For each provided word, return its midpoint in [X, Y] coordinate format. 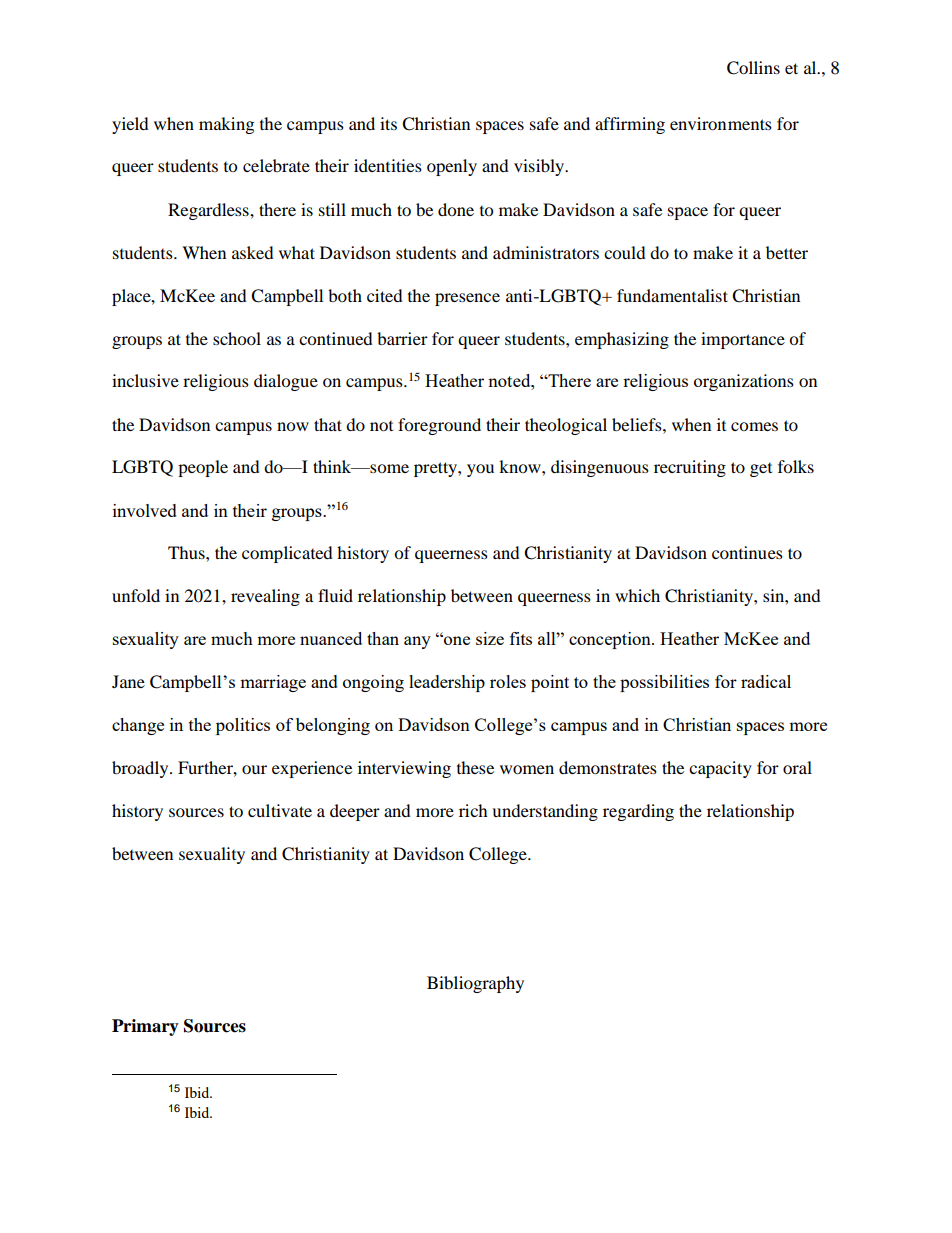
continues [747, 552]
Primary [145, 1027]
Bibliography [475, 984]
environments [721, 123]
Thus [187, 552]
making [226, 125]
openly [452, 167]
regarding [638, 812]
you [480, 470]
